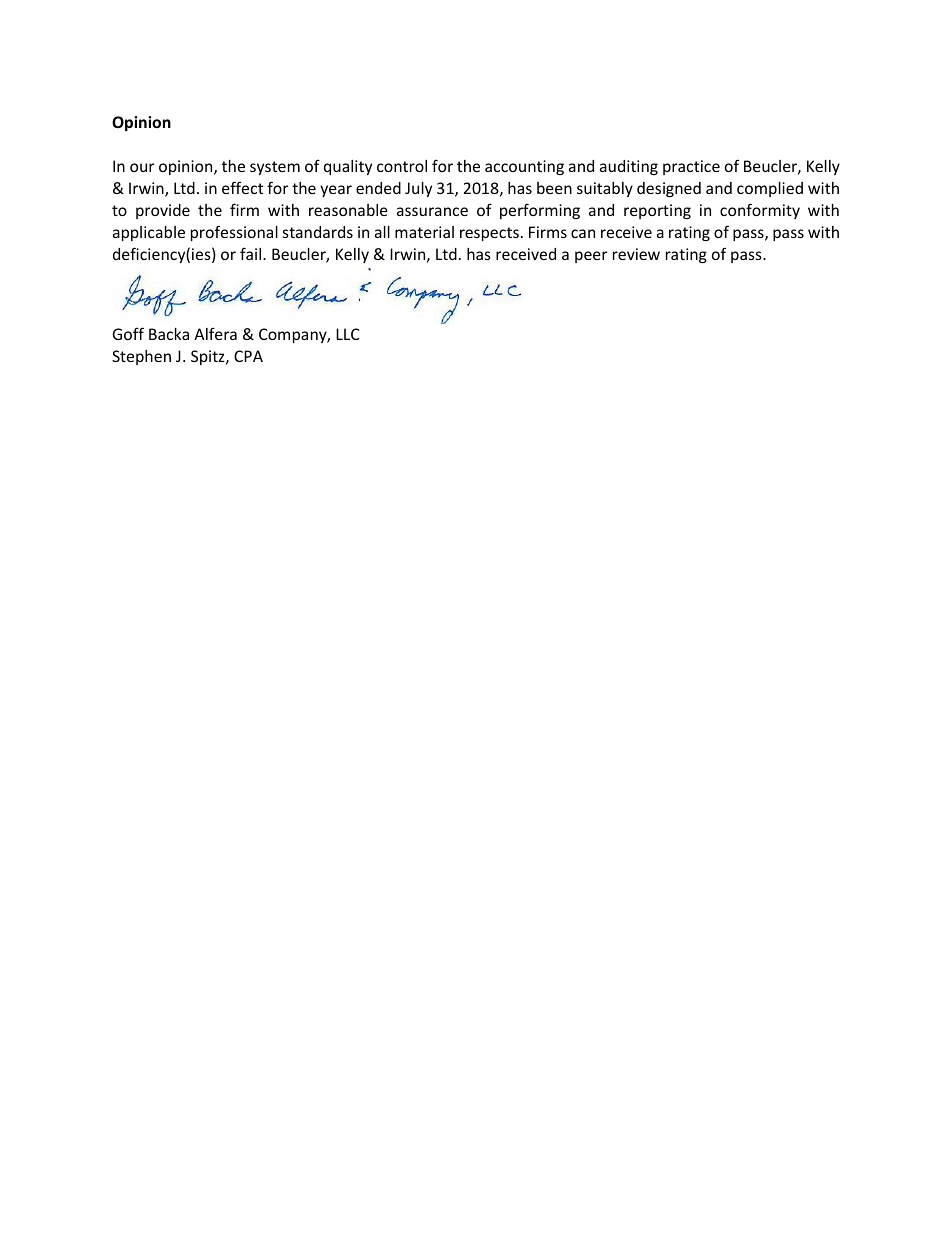 The image size is (952, 1233). I want to click on can, so click(583, 233).
